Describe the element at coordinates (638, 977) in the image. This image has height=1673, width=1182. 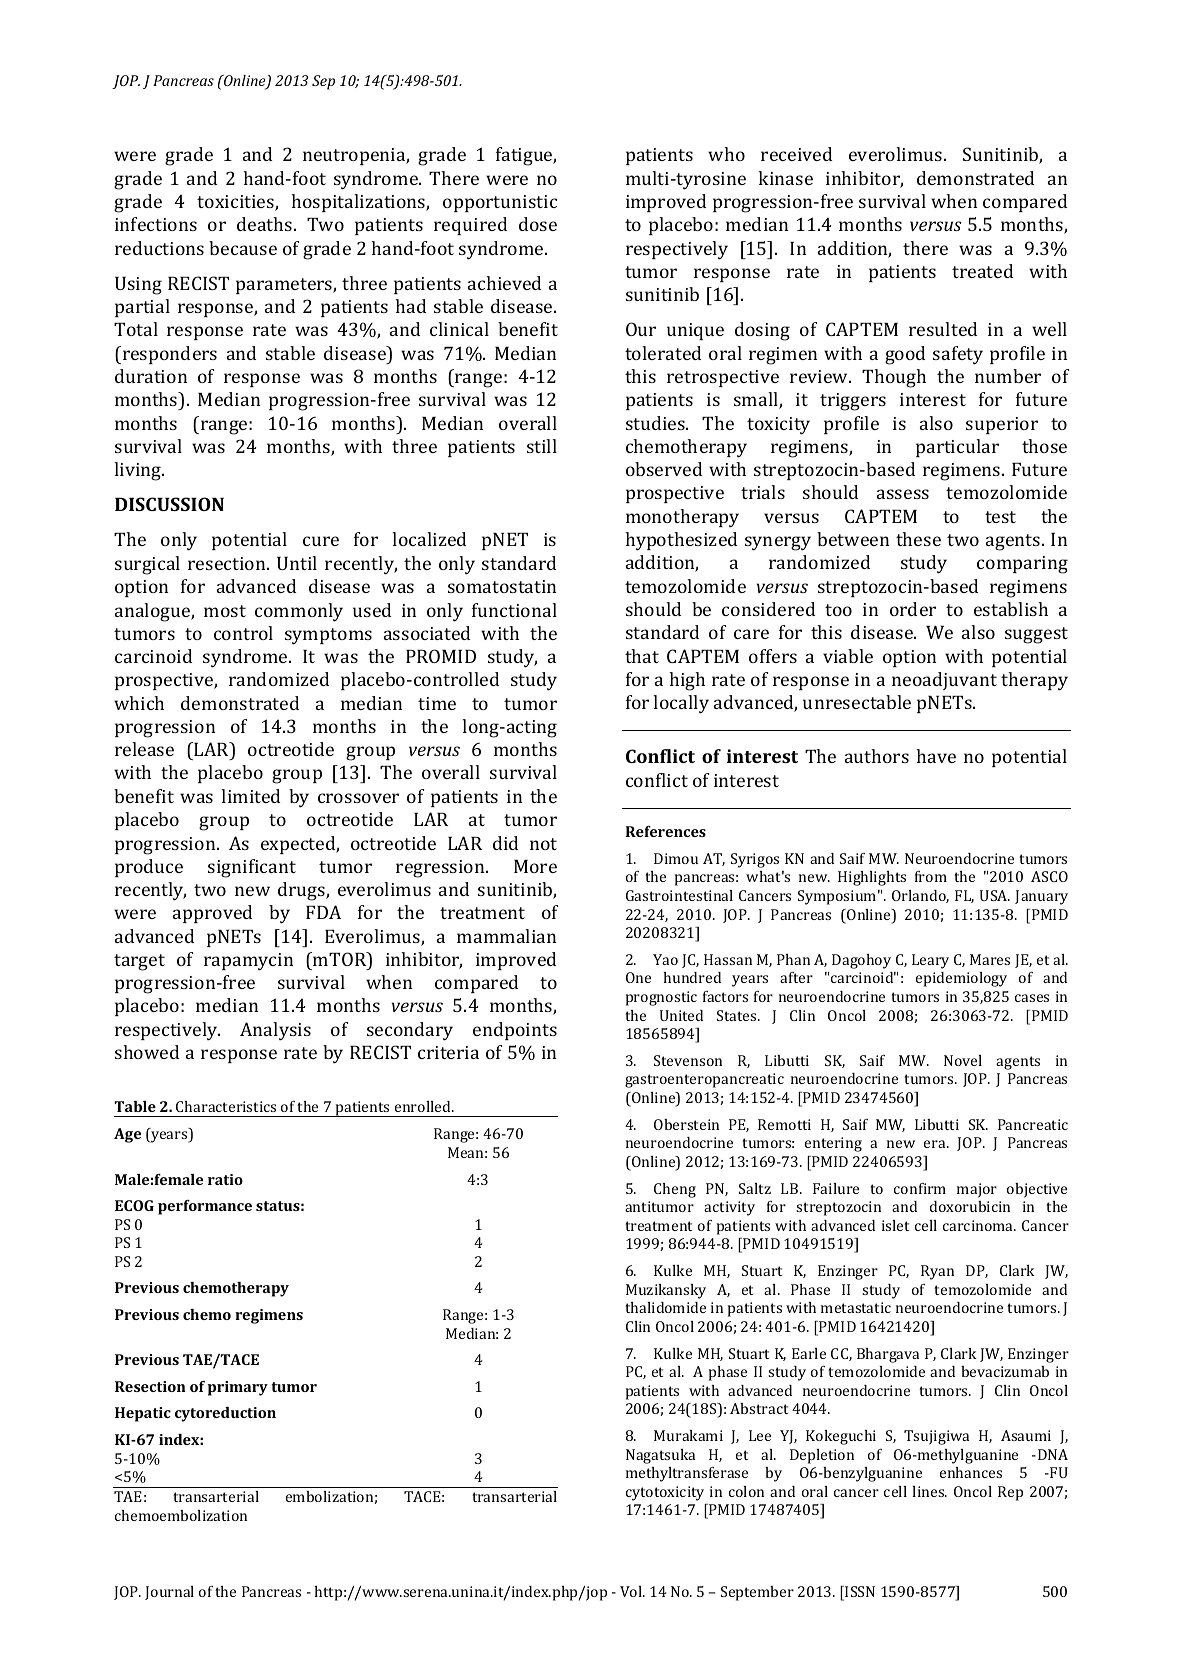
I see `One` at that location.
